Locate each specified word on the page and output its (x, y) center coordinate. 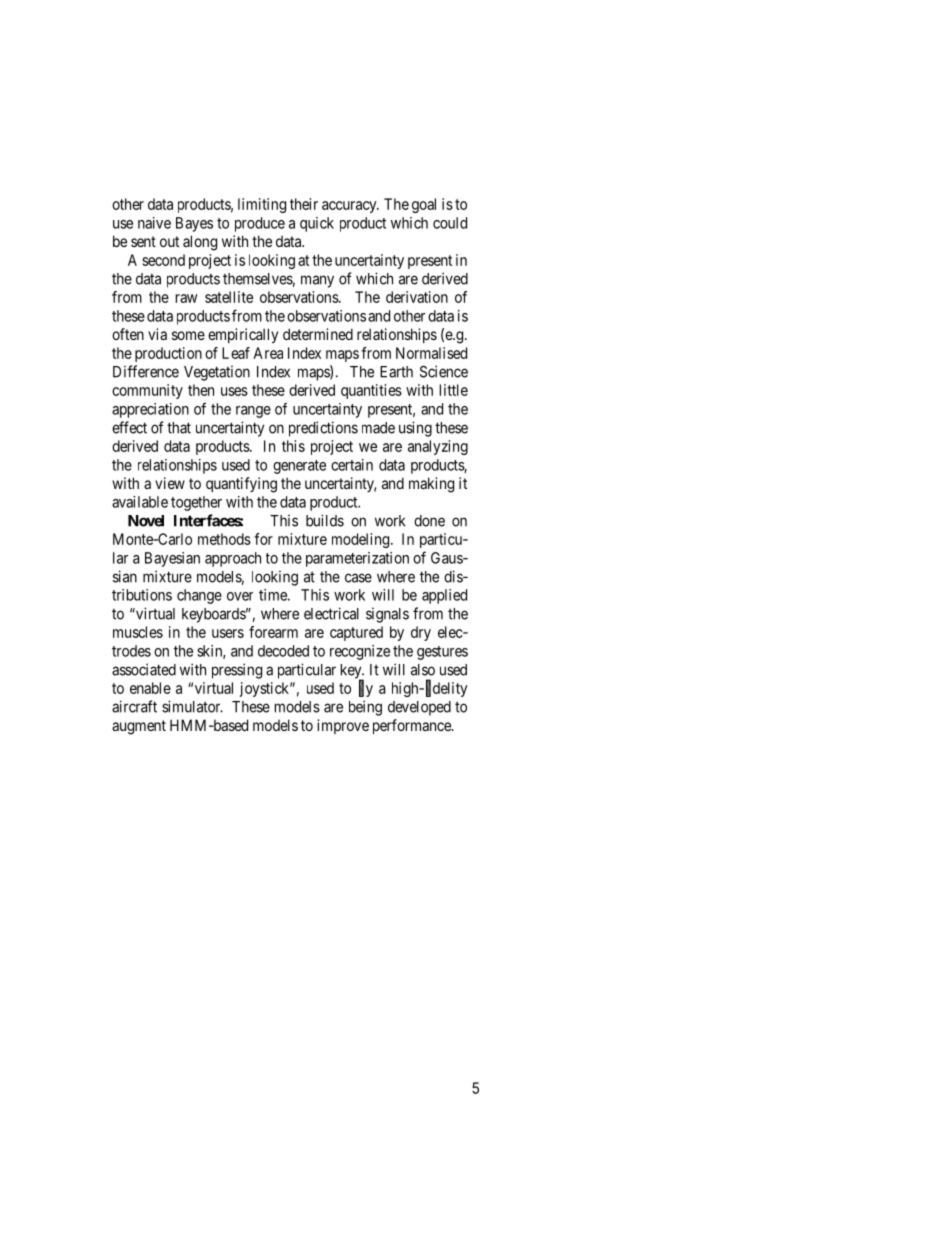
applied (444, 596)
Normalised (431, 353)
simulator (192, 706)
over (240, 596)
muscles (138, 632)
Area (268, 353)
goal (424, 205)
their (304, 204)
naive (154, 223)
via (157, 334)
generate (299, 467)
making (431, 485)
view (170, 483)
